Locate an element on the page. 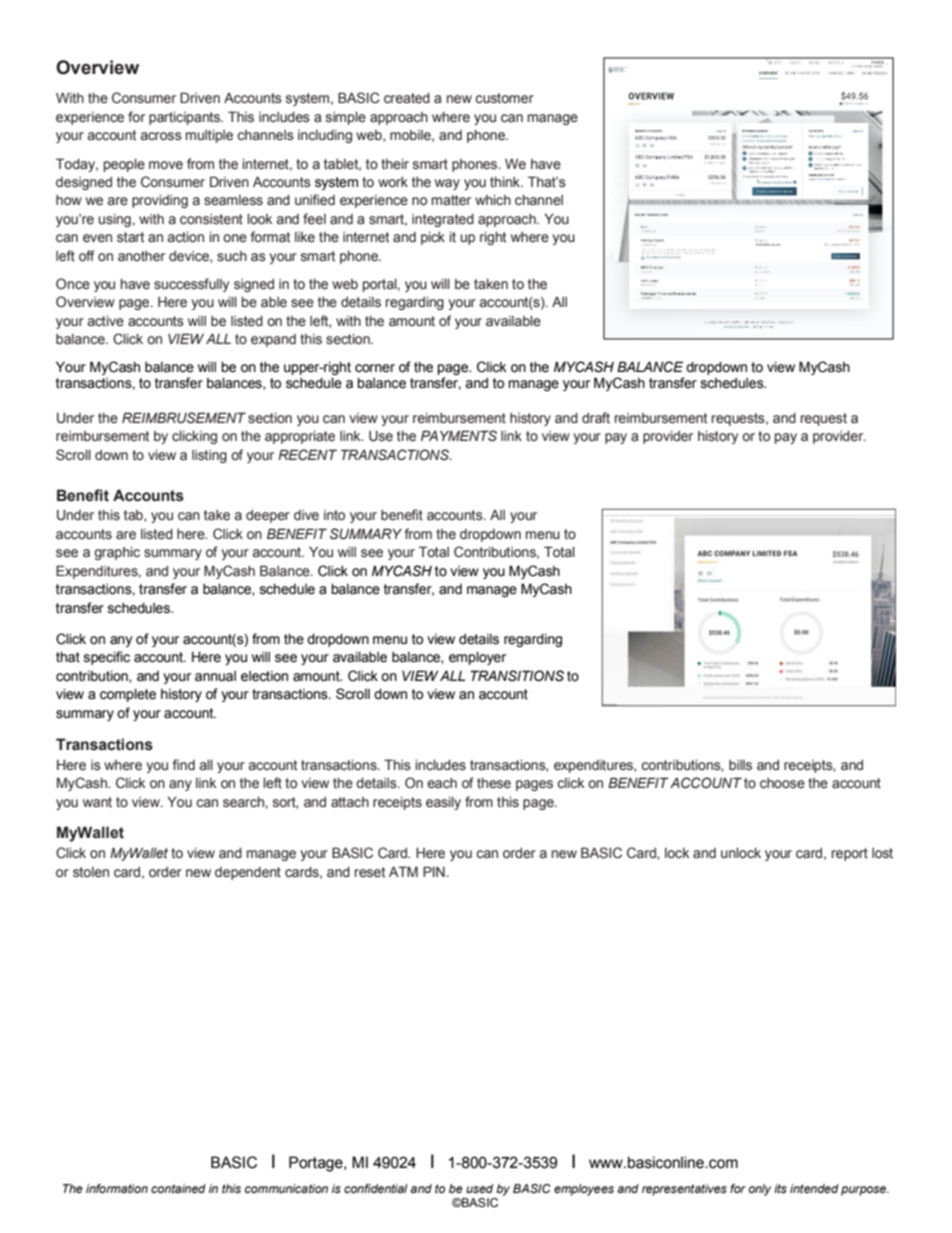 This page has height=1233, width=952. stolen is located at coordinates (91, 872).
